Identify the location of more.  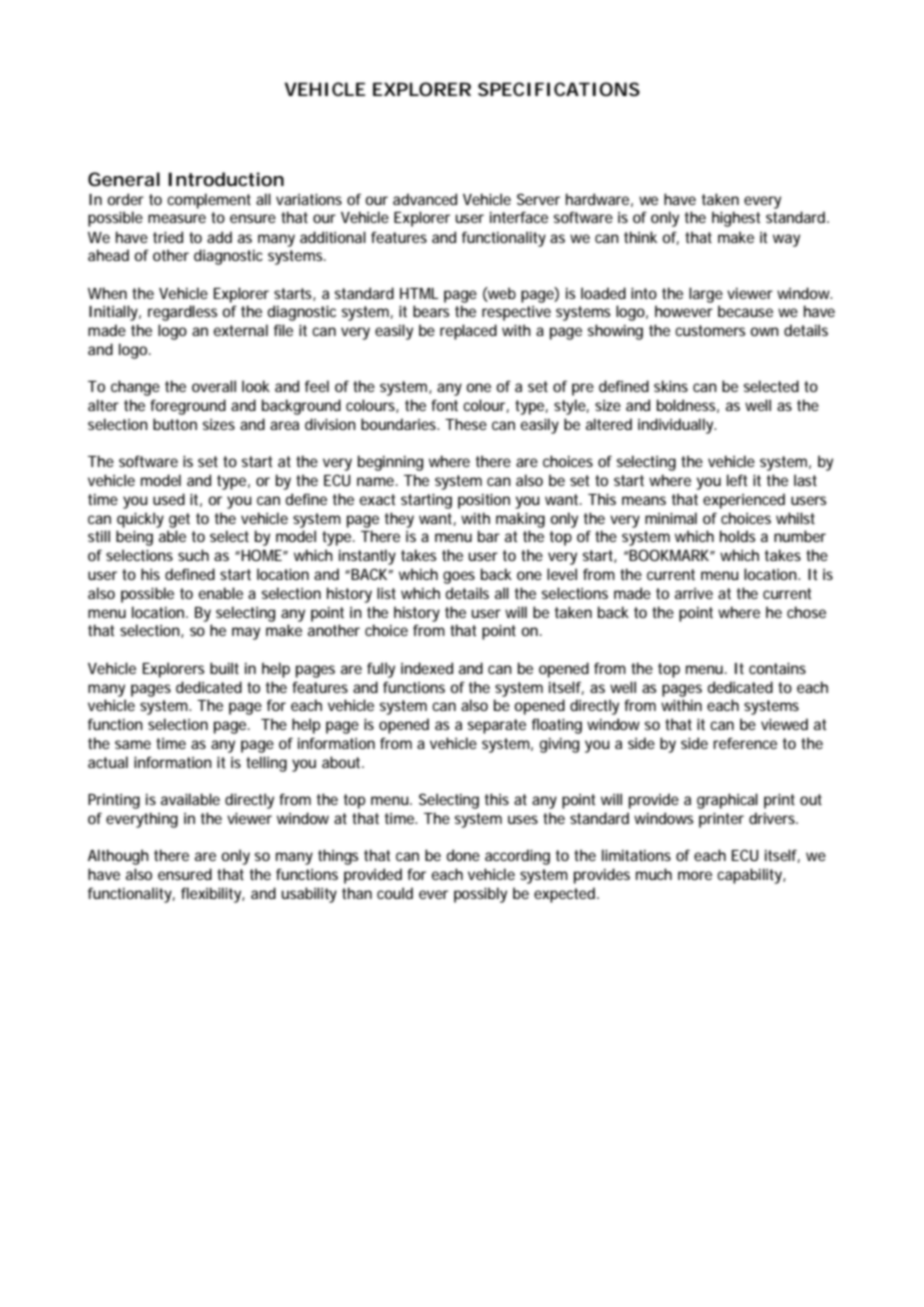
(695, 875).
